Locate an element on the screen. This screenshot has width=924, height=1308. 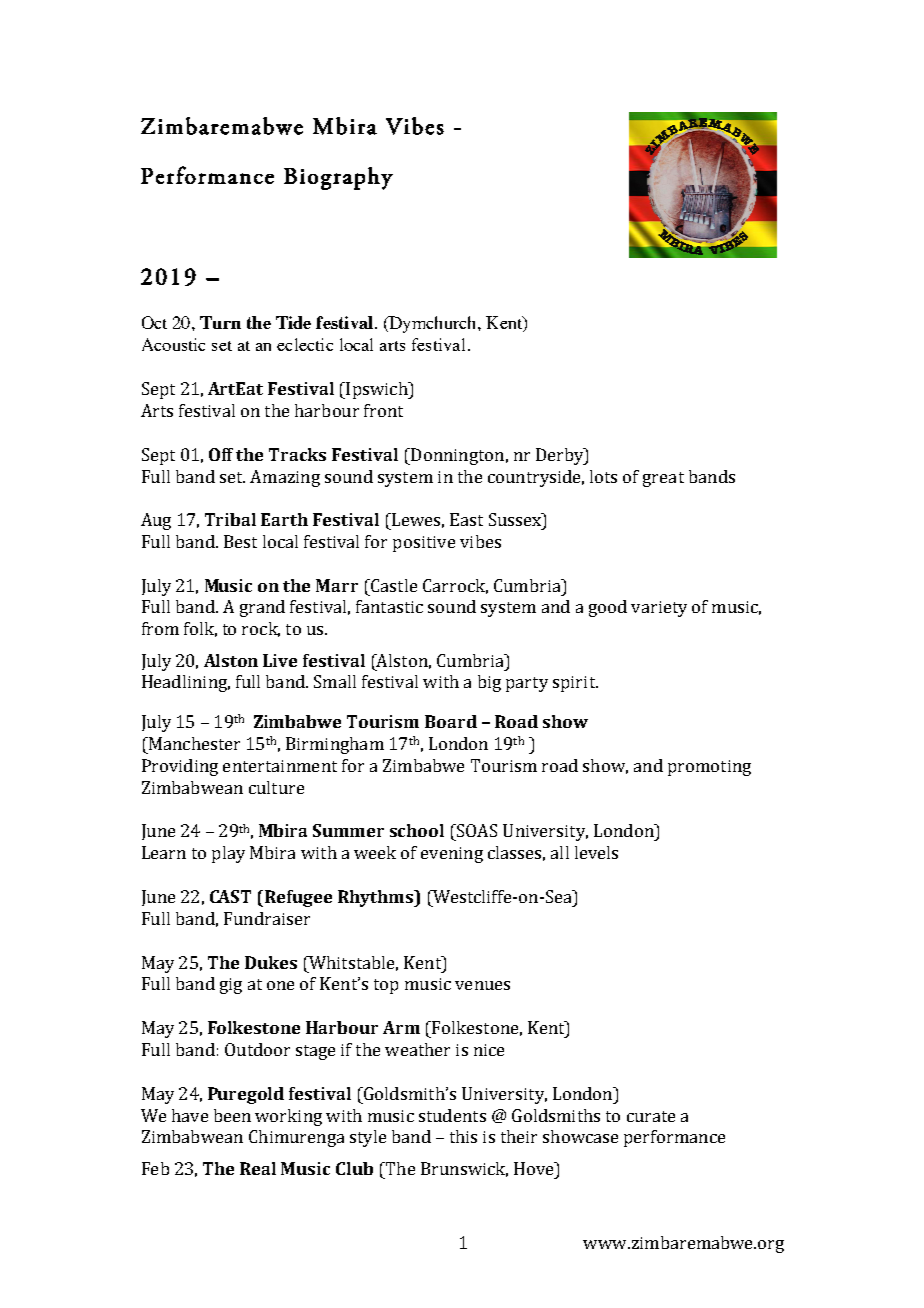
front is located at coordinates (383, 410).
